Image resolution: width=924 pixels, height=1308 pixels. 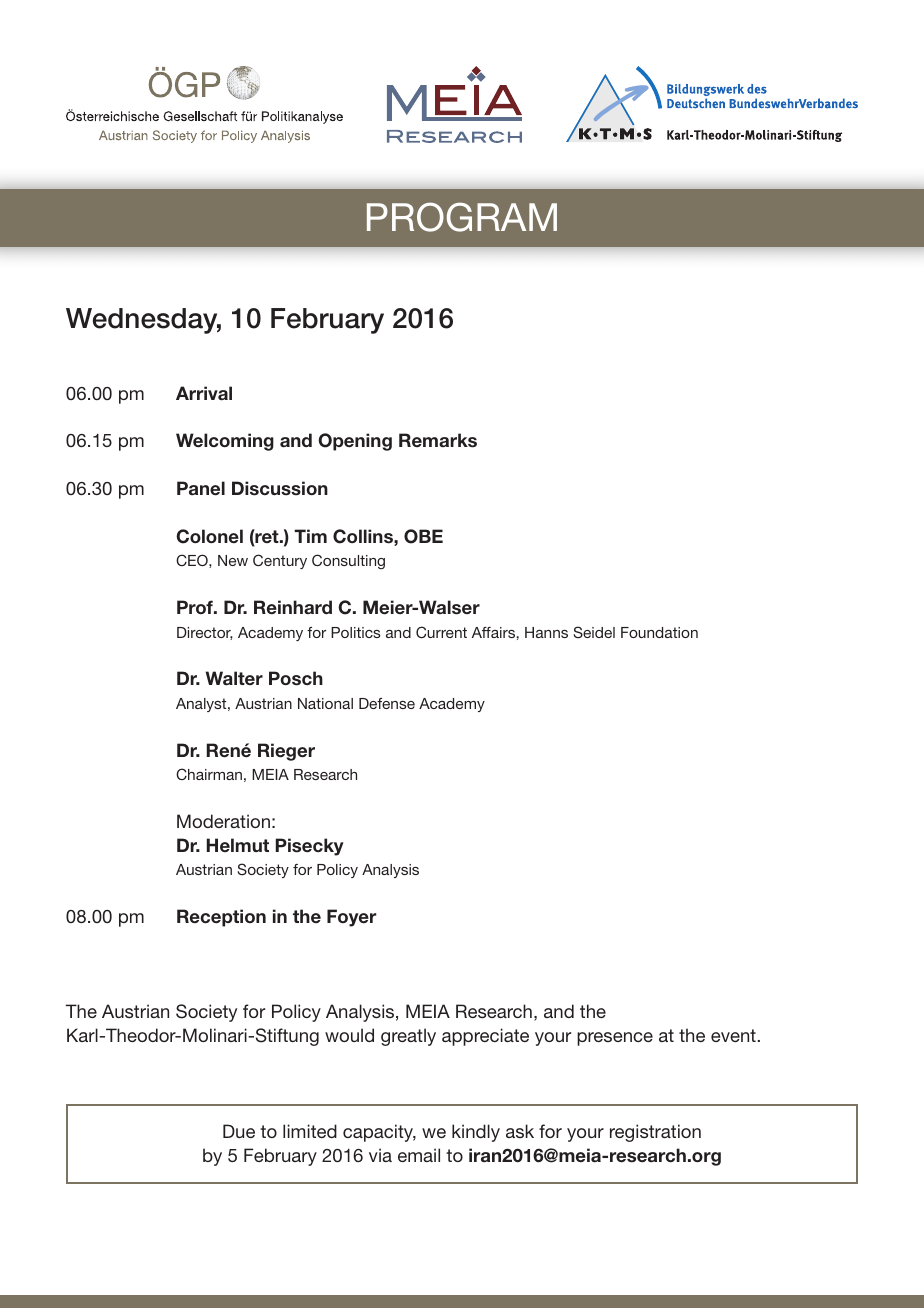 I want to click on Remarks, so click(x=438, y=440).
